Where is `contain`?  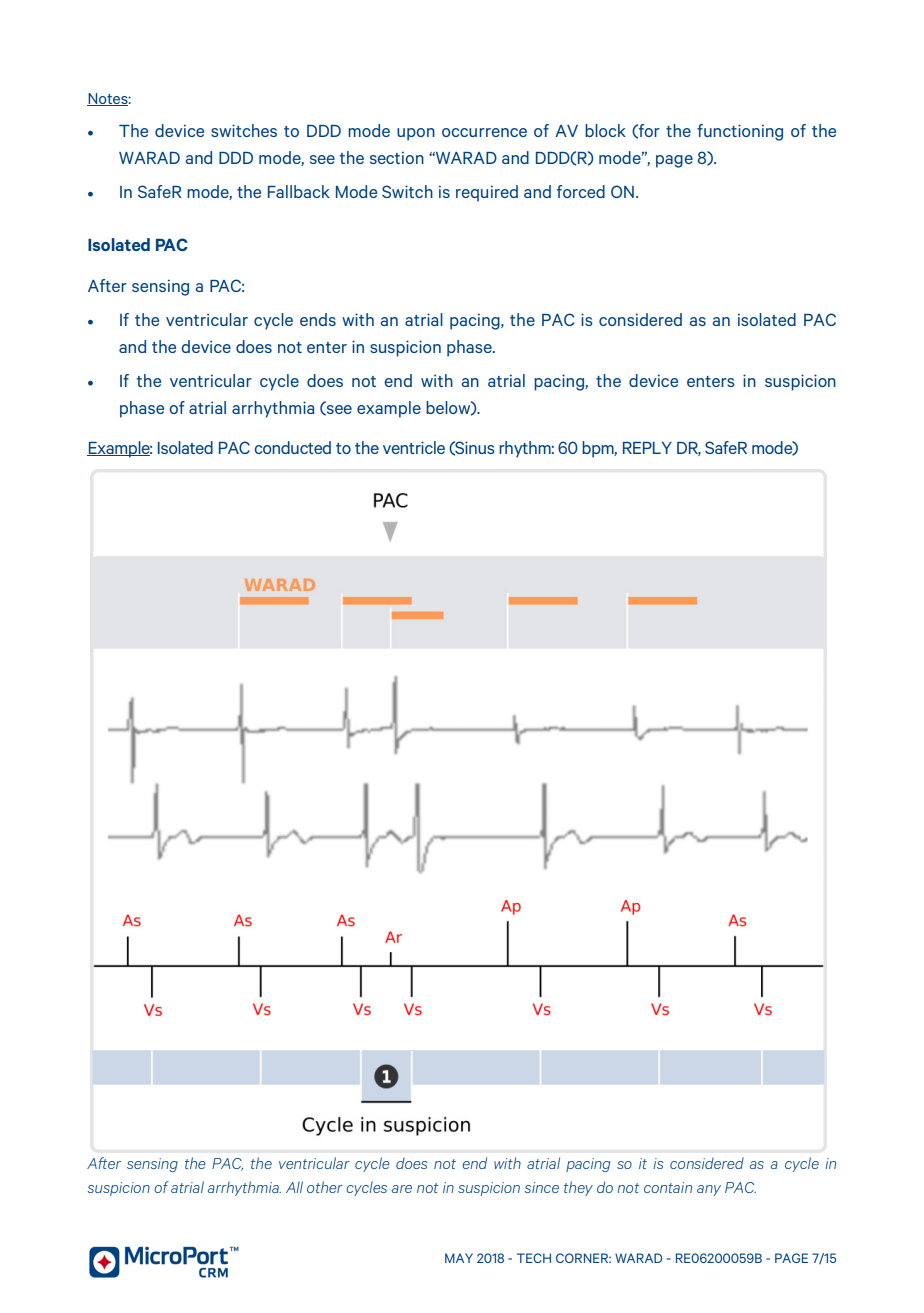
contain is located at coordinates (668, 1187).
